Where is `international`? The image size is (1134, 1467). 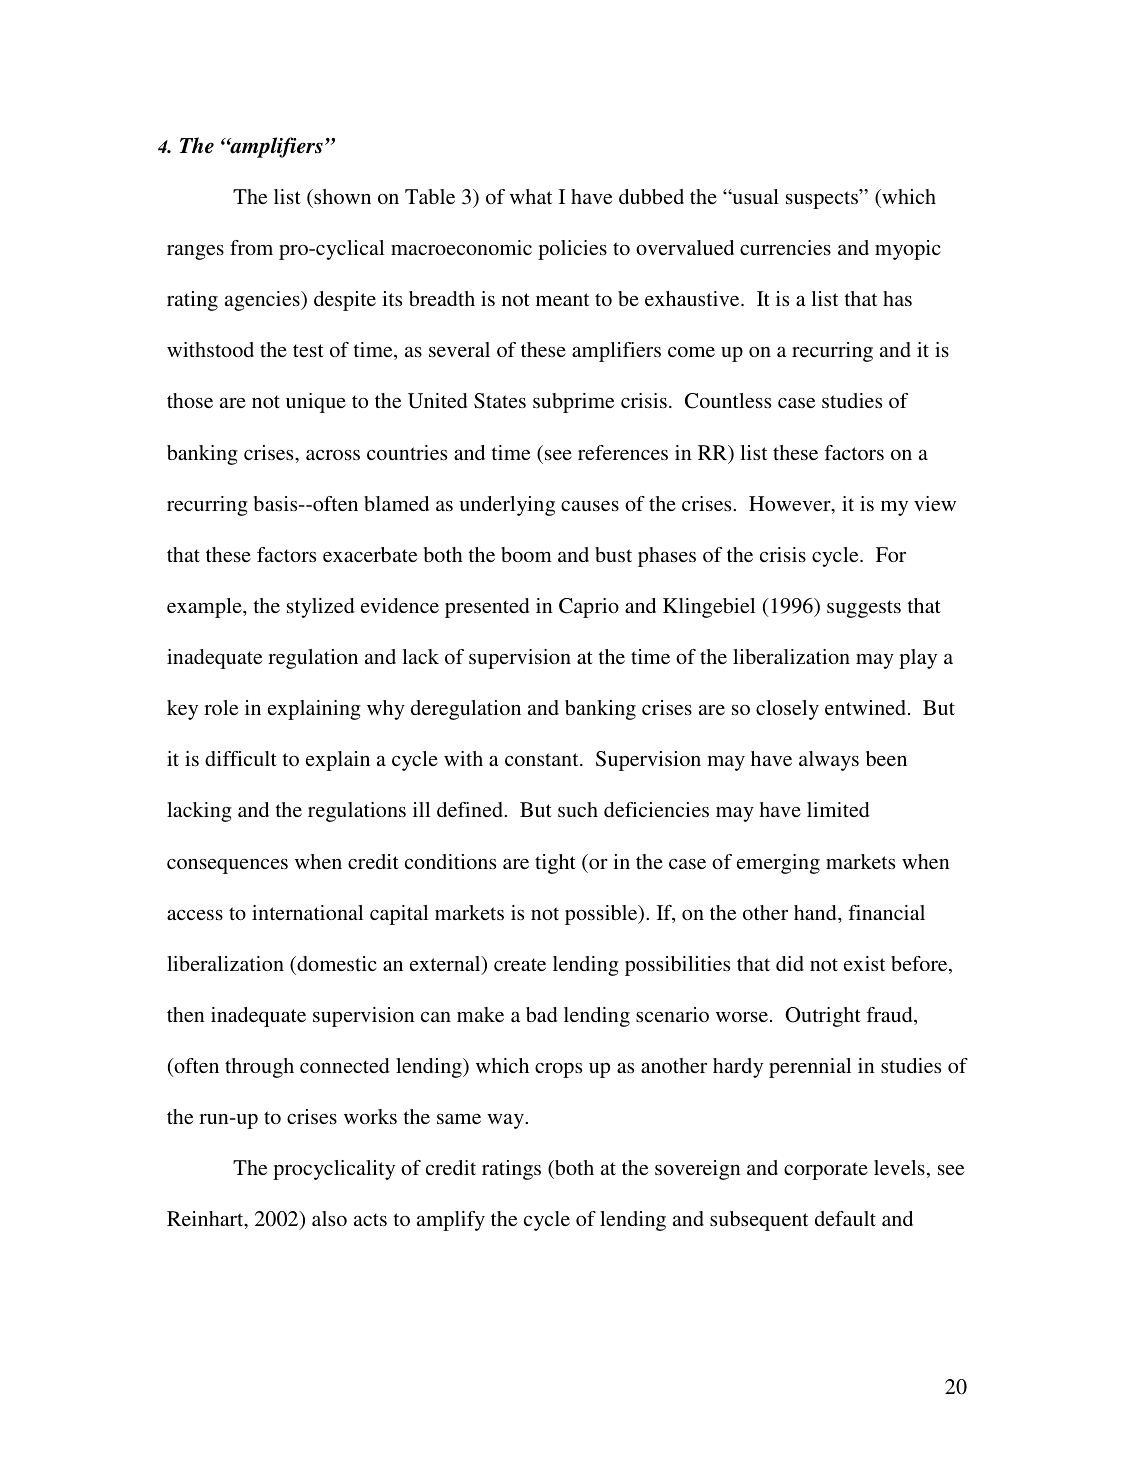 international is located at coordinates (307, 912).
